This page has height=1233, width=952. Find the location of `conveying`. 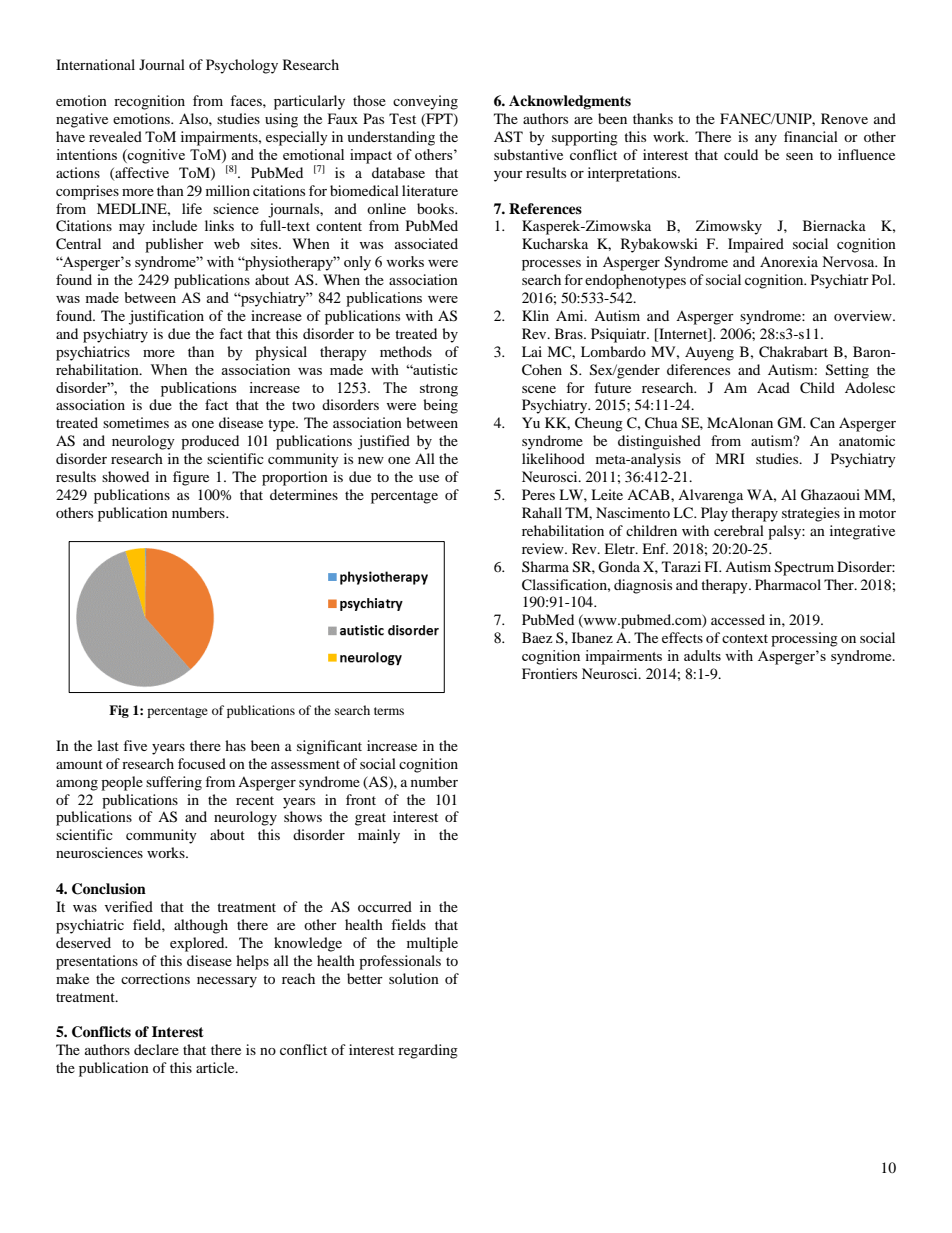

conveying is located at coordinates (425, 102).
